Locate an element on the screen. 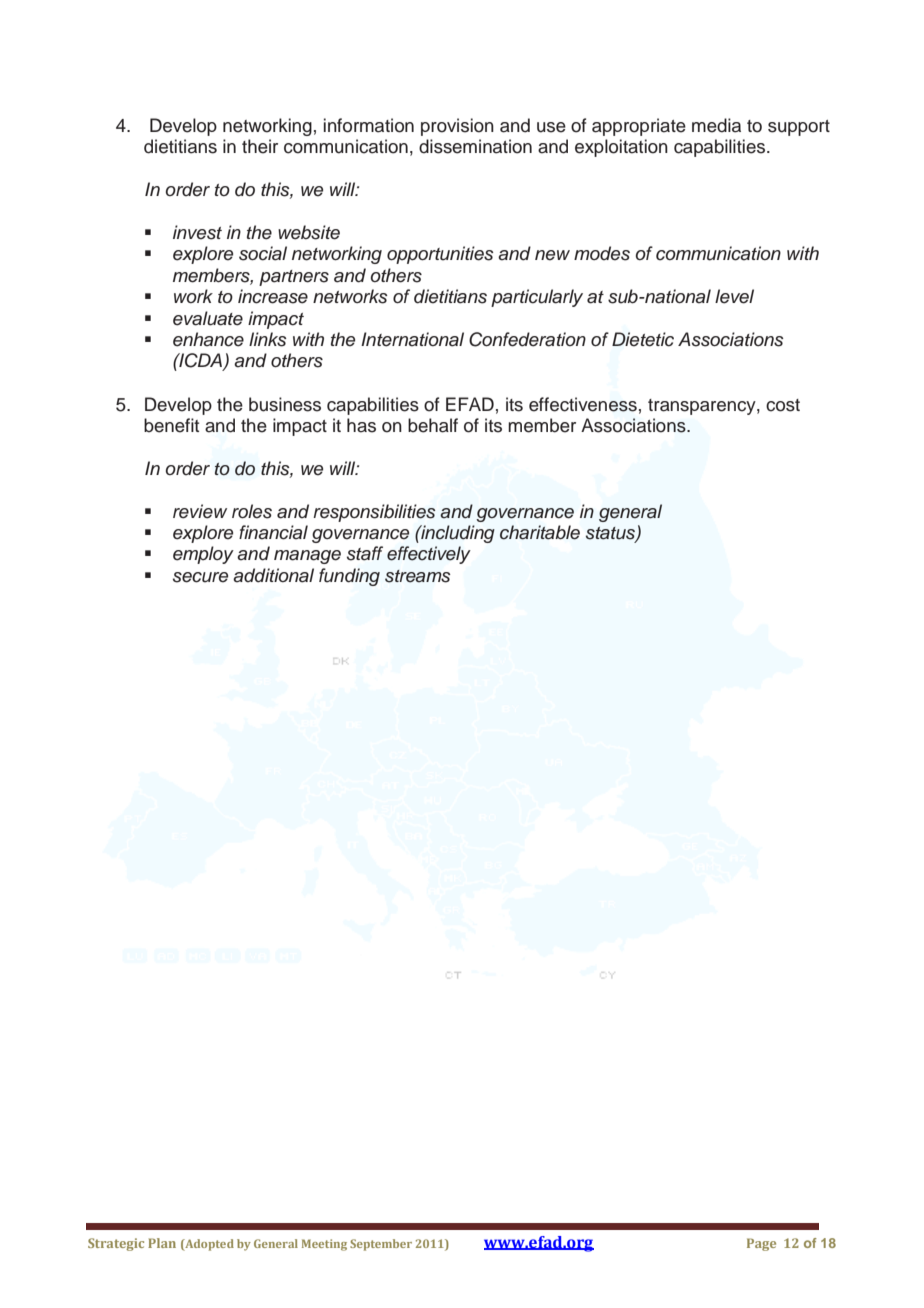 Image resolution: width=924 pixels, height=1308 pixels. review is located at coordinates (200, 511).
